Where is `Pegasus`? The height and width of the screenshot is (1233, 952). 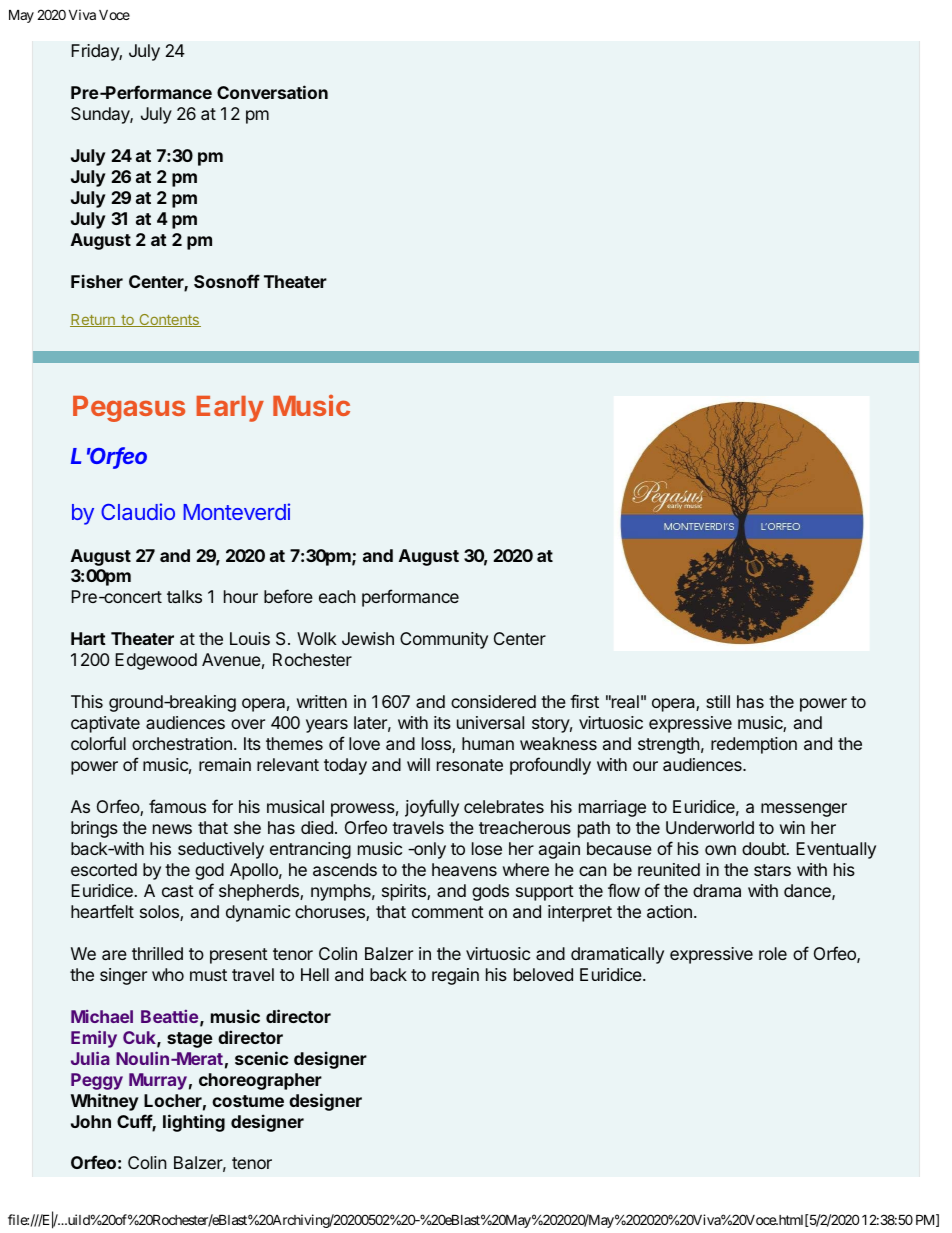 Pegasus is located at coordinates (129, 409).
